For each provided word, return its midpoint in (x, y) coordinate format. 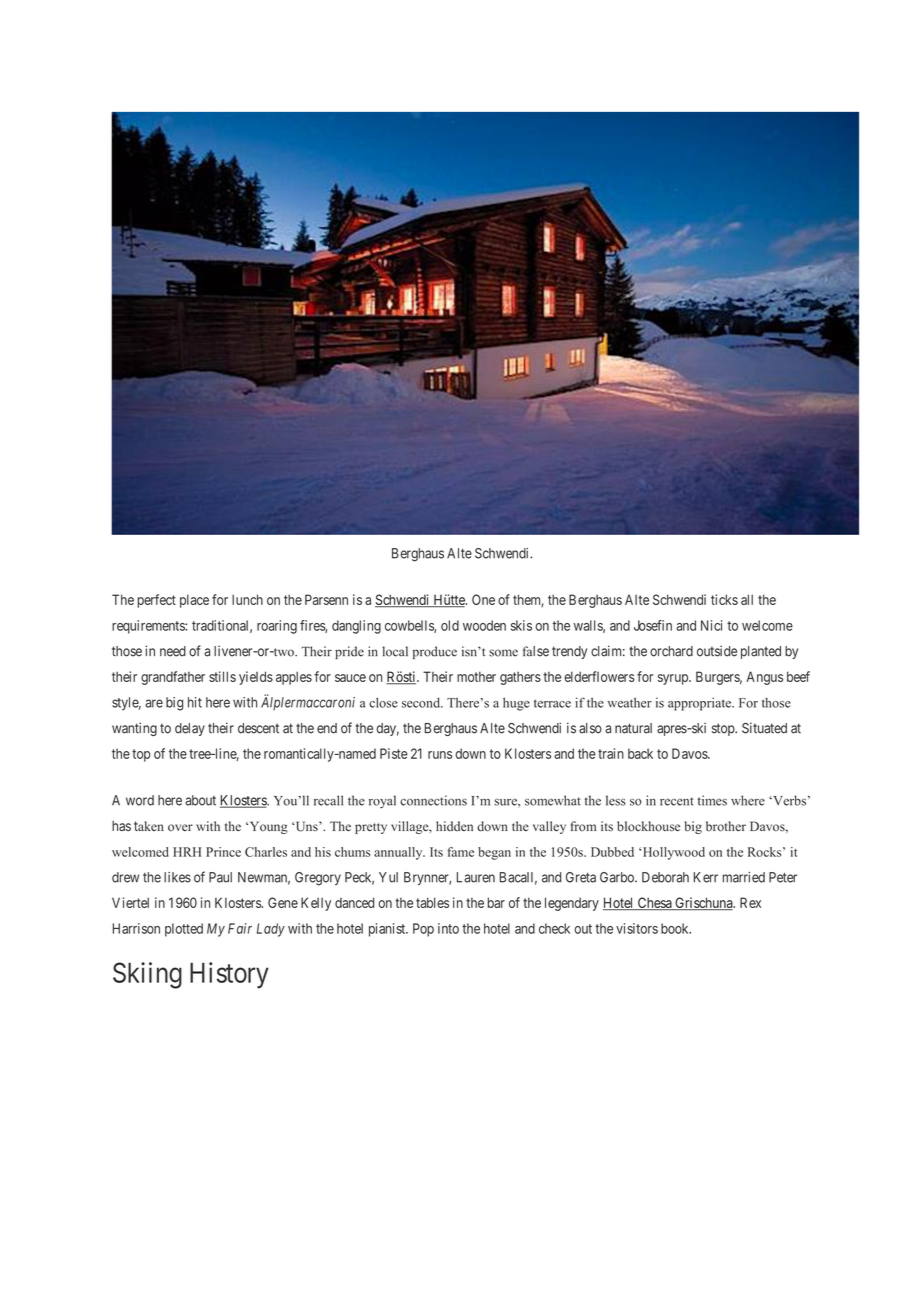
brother (726, 826)
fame (460, 852)
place (194, 601)
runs (440, 755)
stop (724, 729)
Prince (223, 852)
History (229, 975)
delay (190, 729)
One (483, 599)
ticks (724, 599)
